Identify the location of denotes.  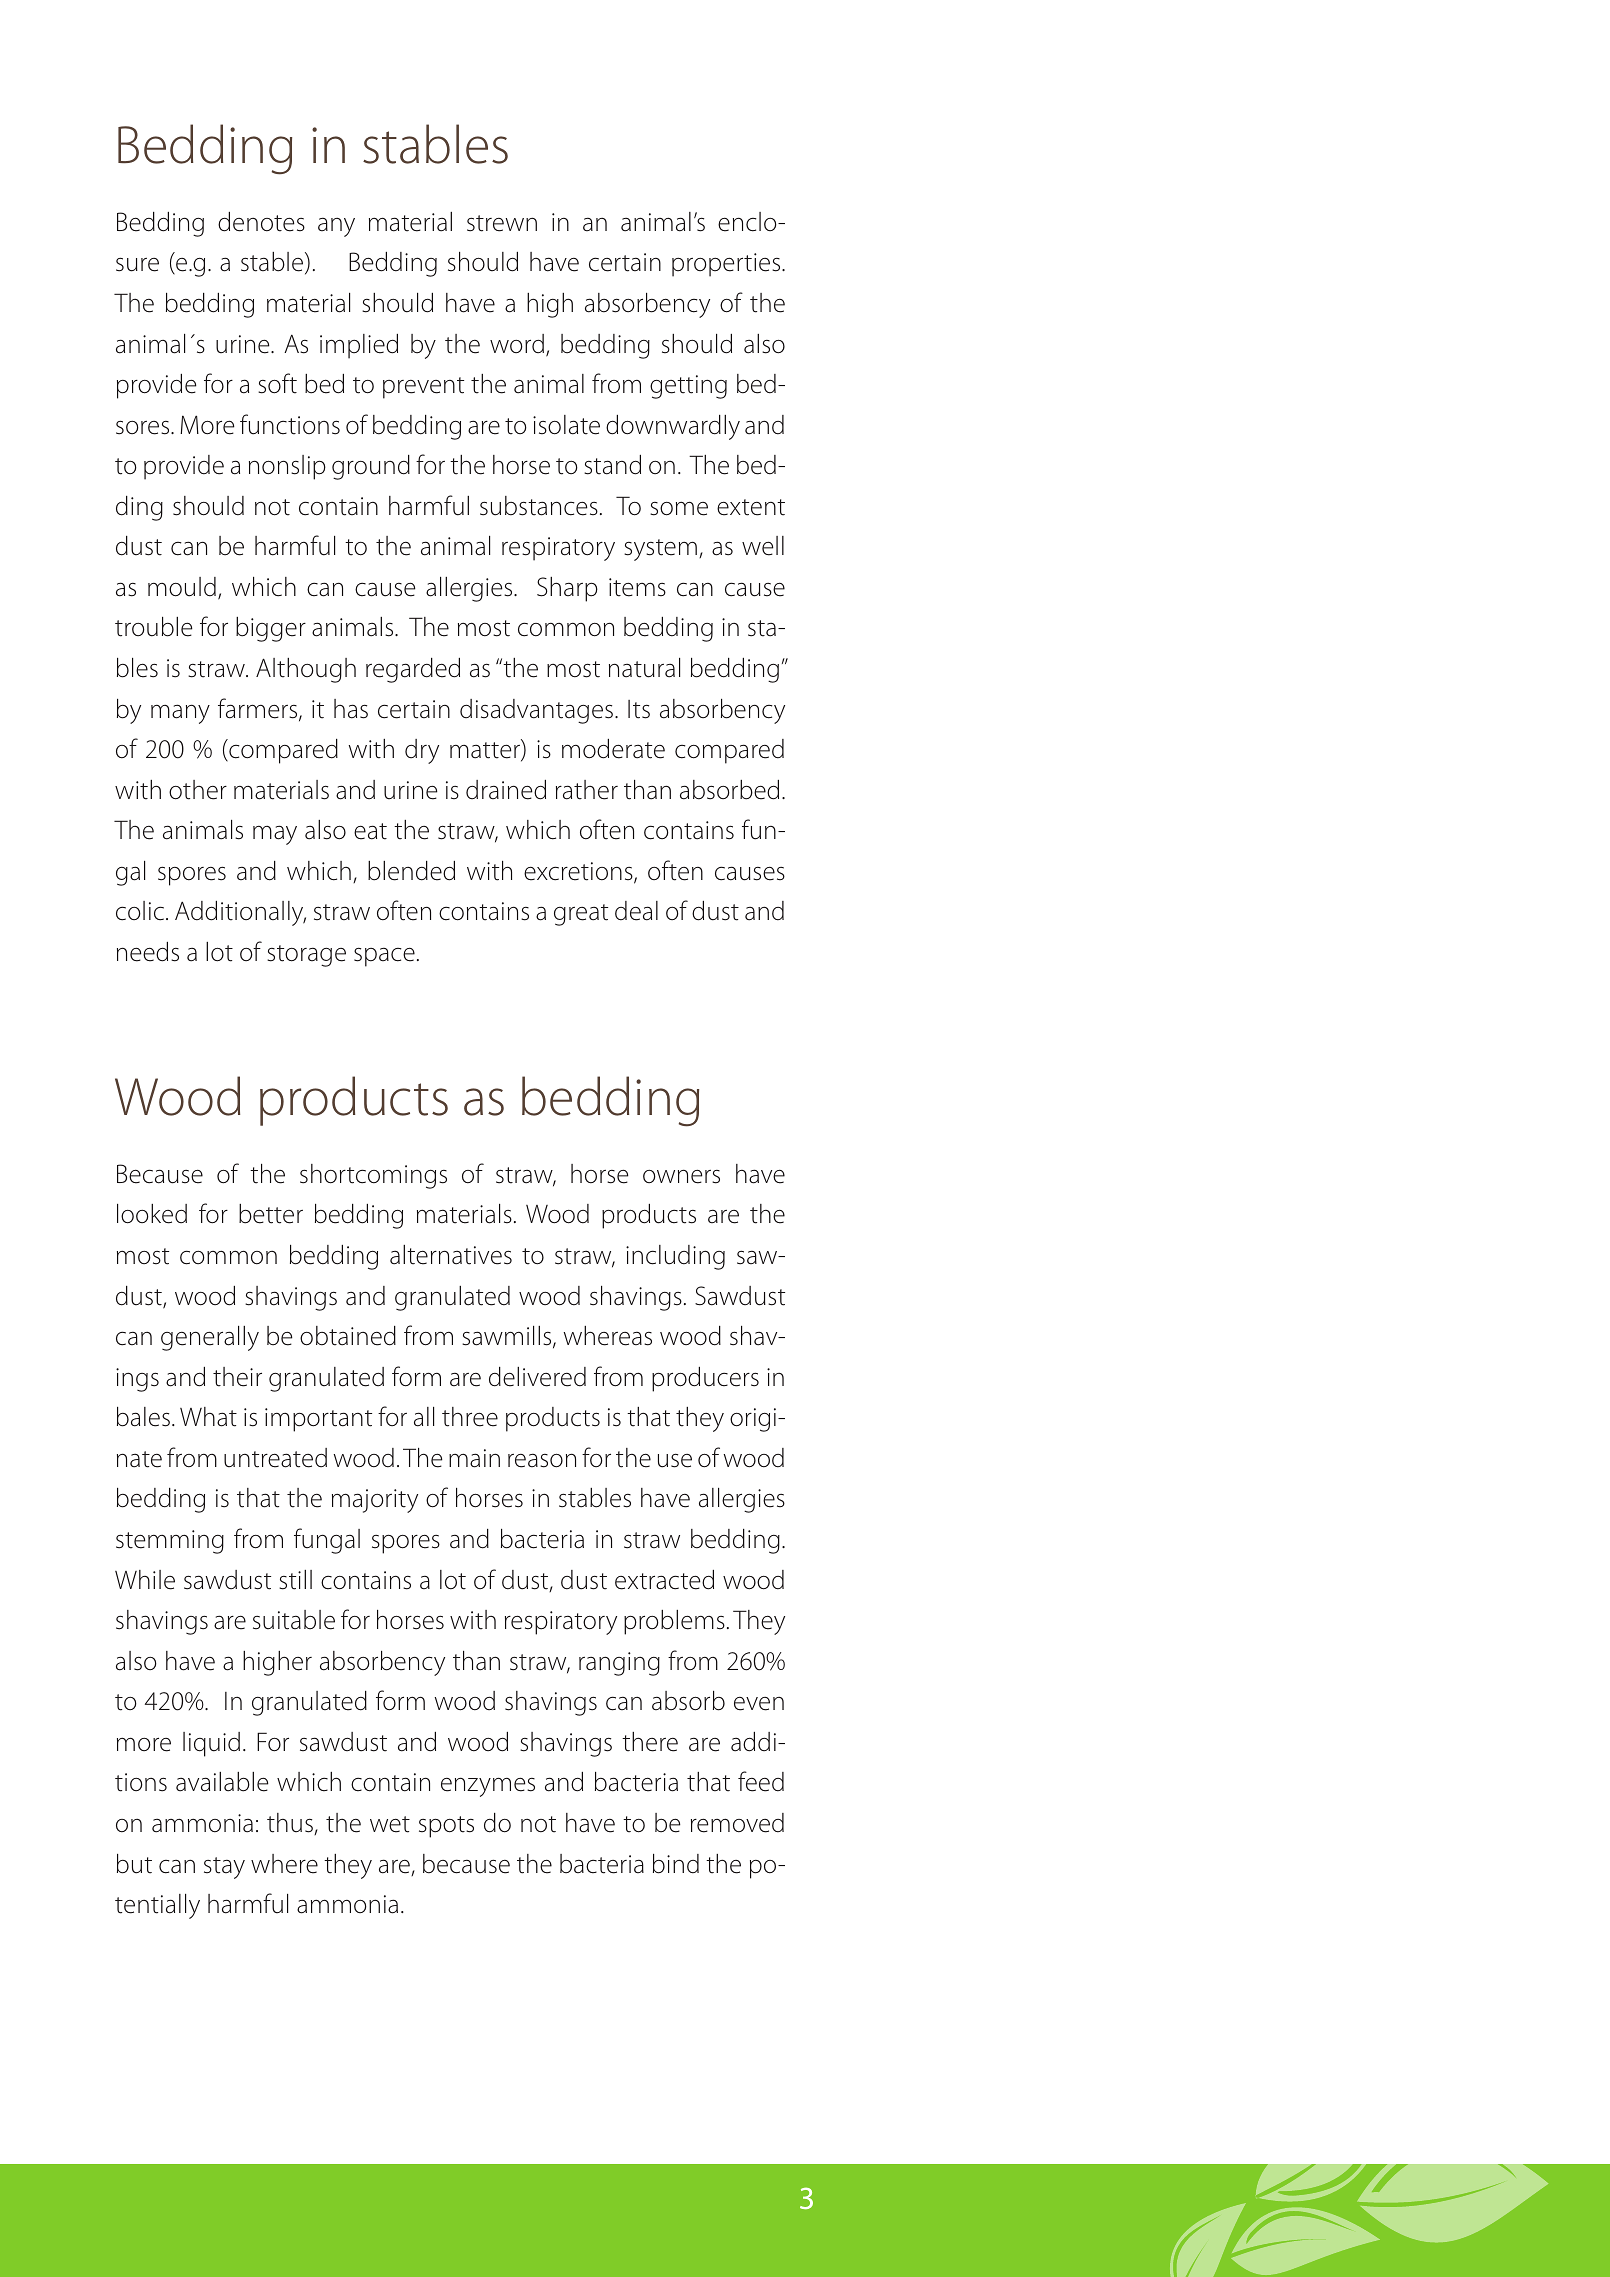
(261, 222).
